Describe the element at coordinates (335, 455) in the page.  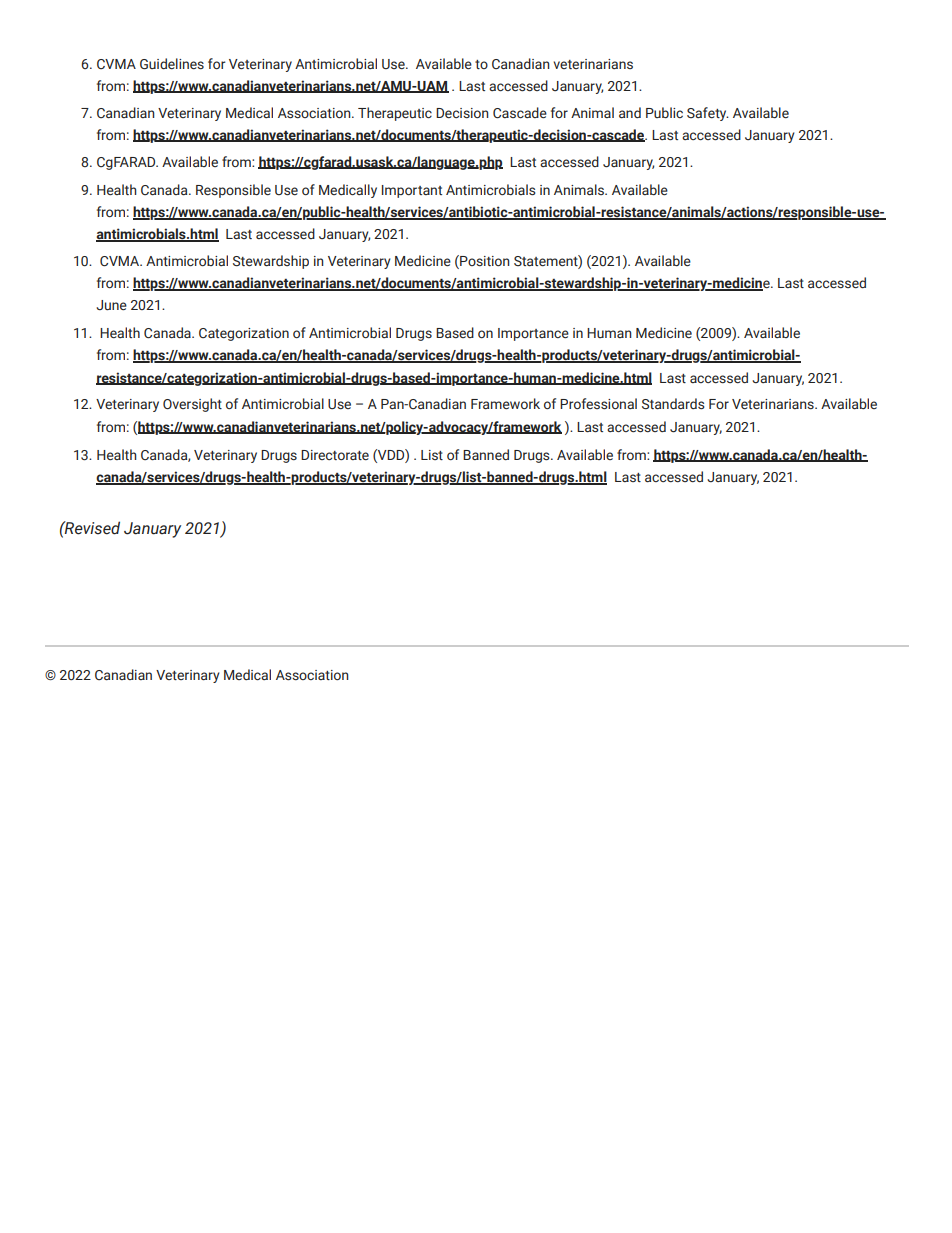
I see `Directorate` at that location.
